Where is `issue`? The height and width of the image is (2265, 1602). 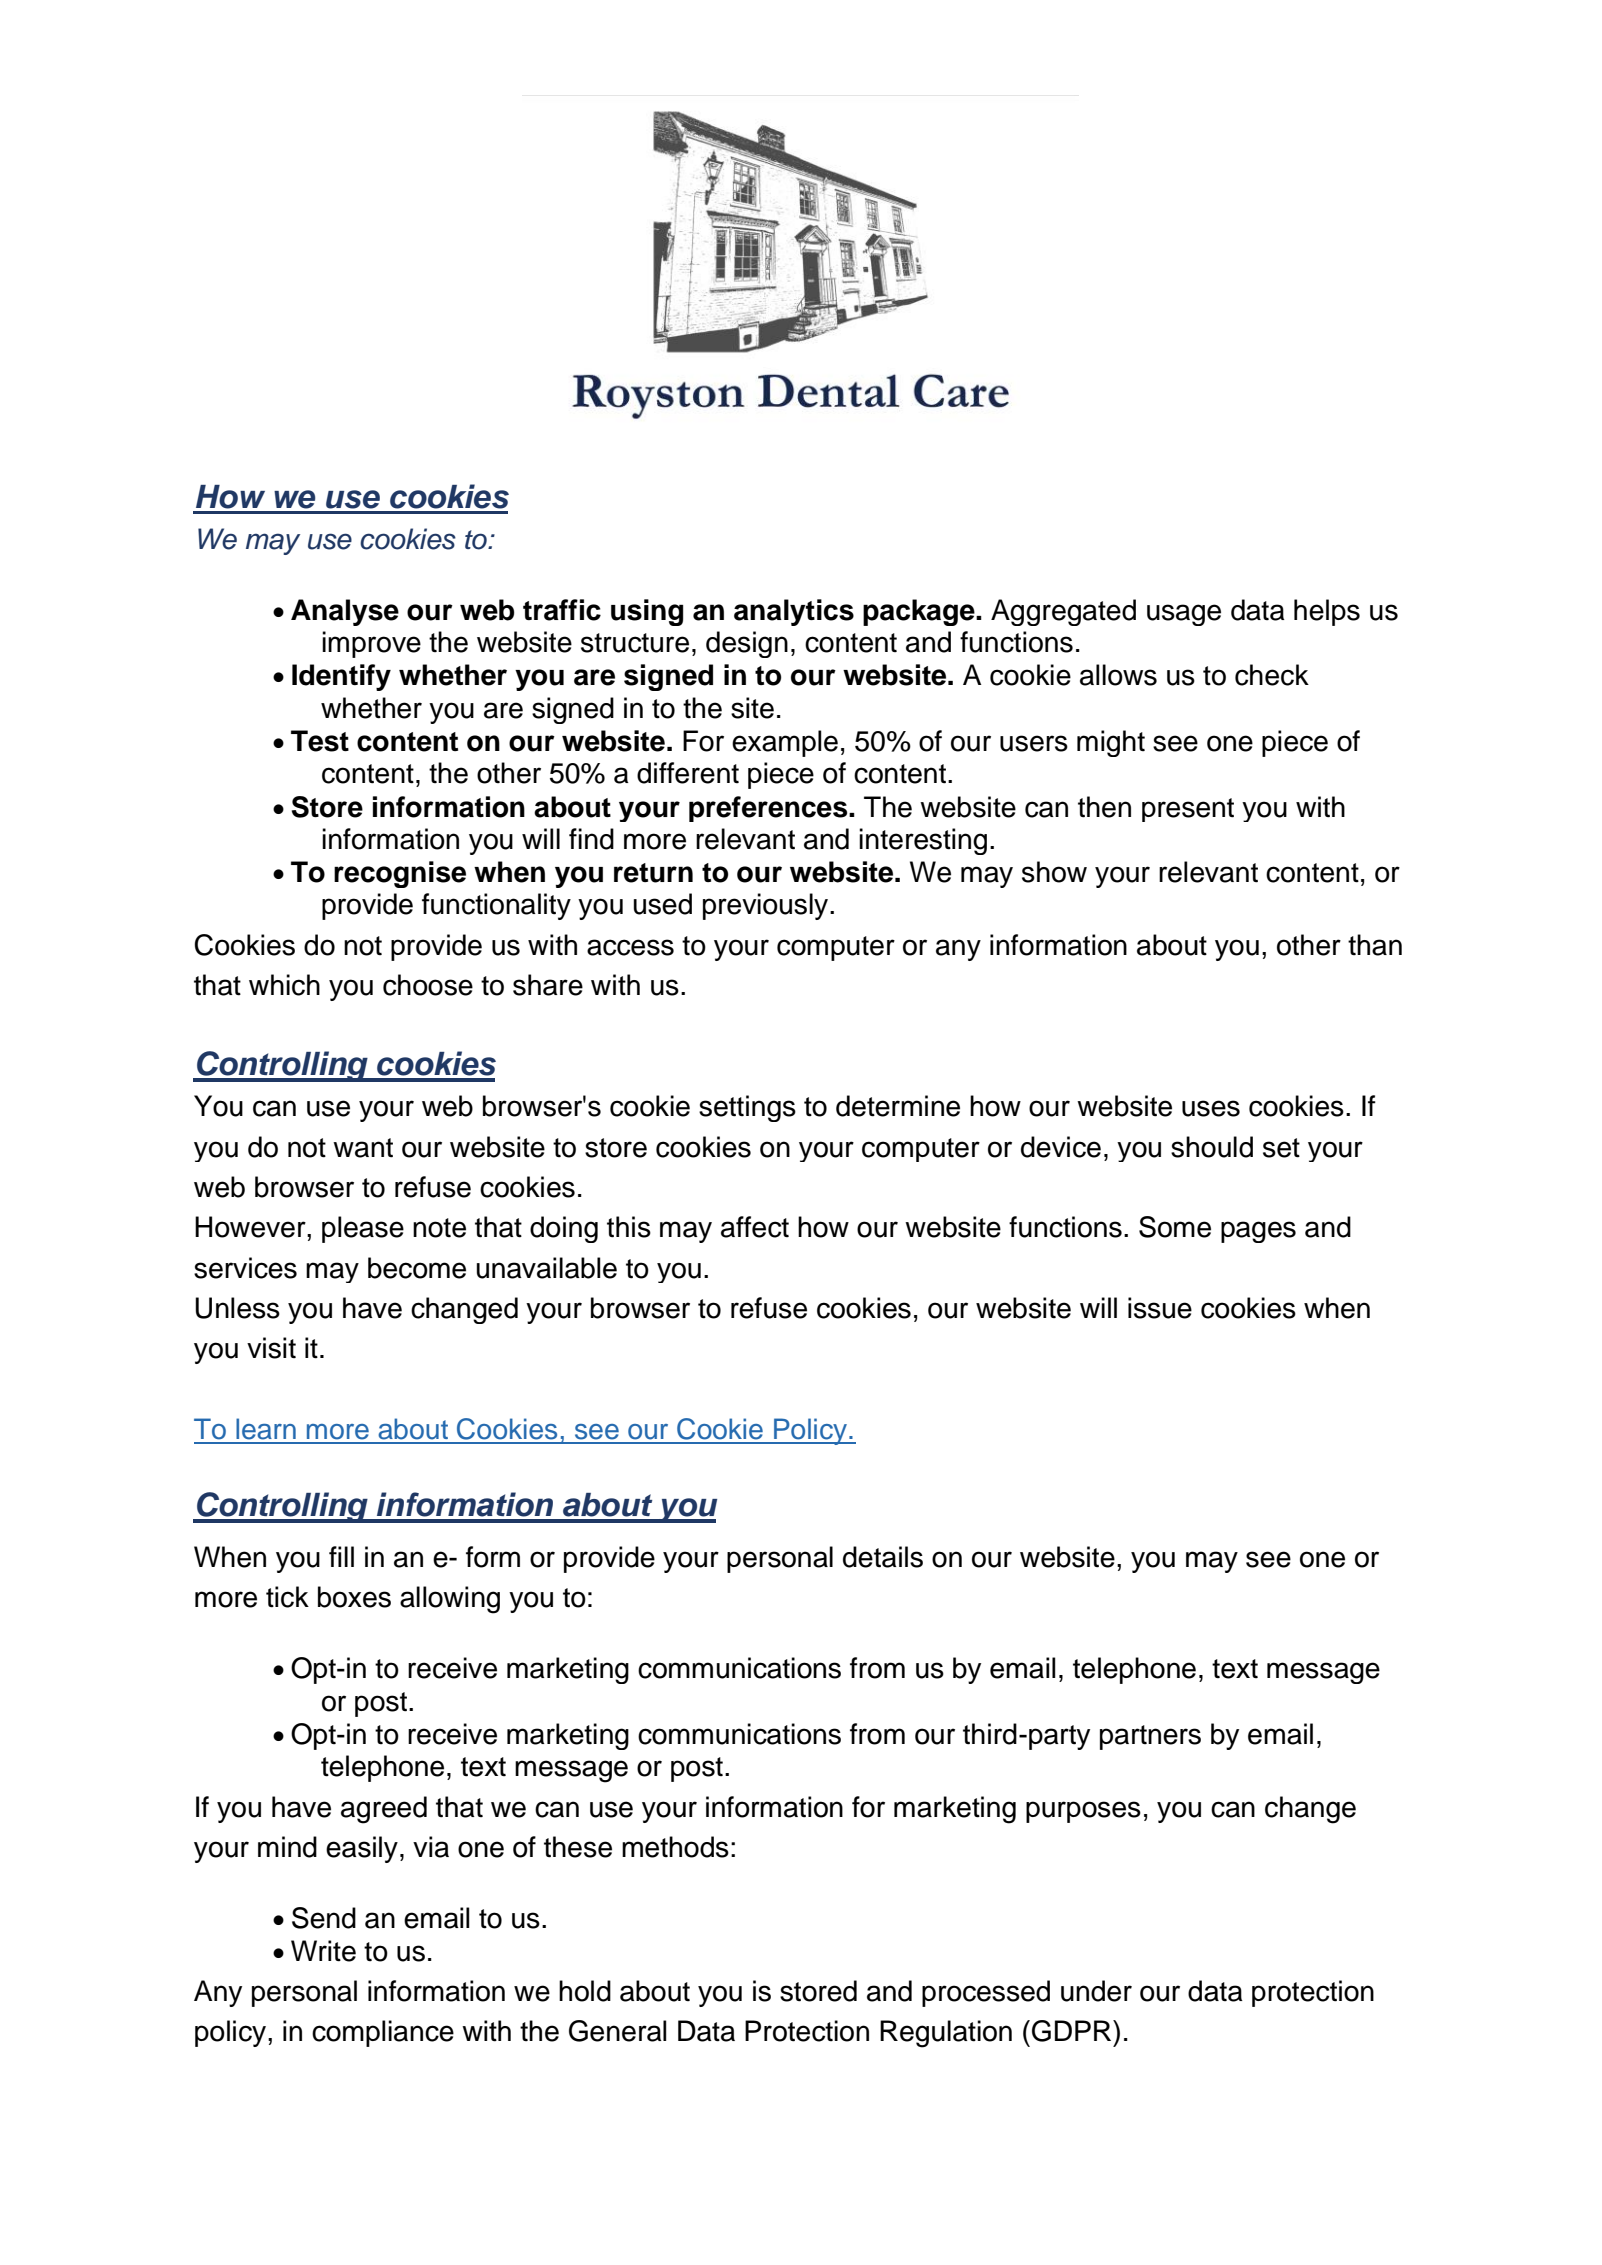 issue is located at coordinates (1160, 1308).
